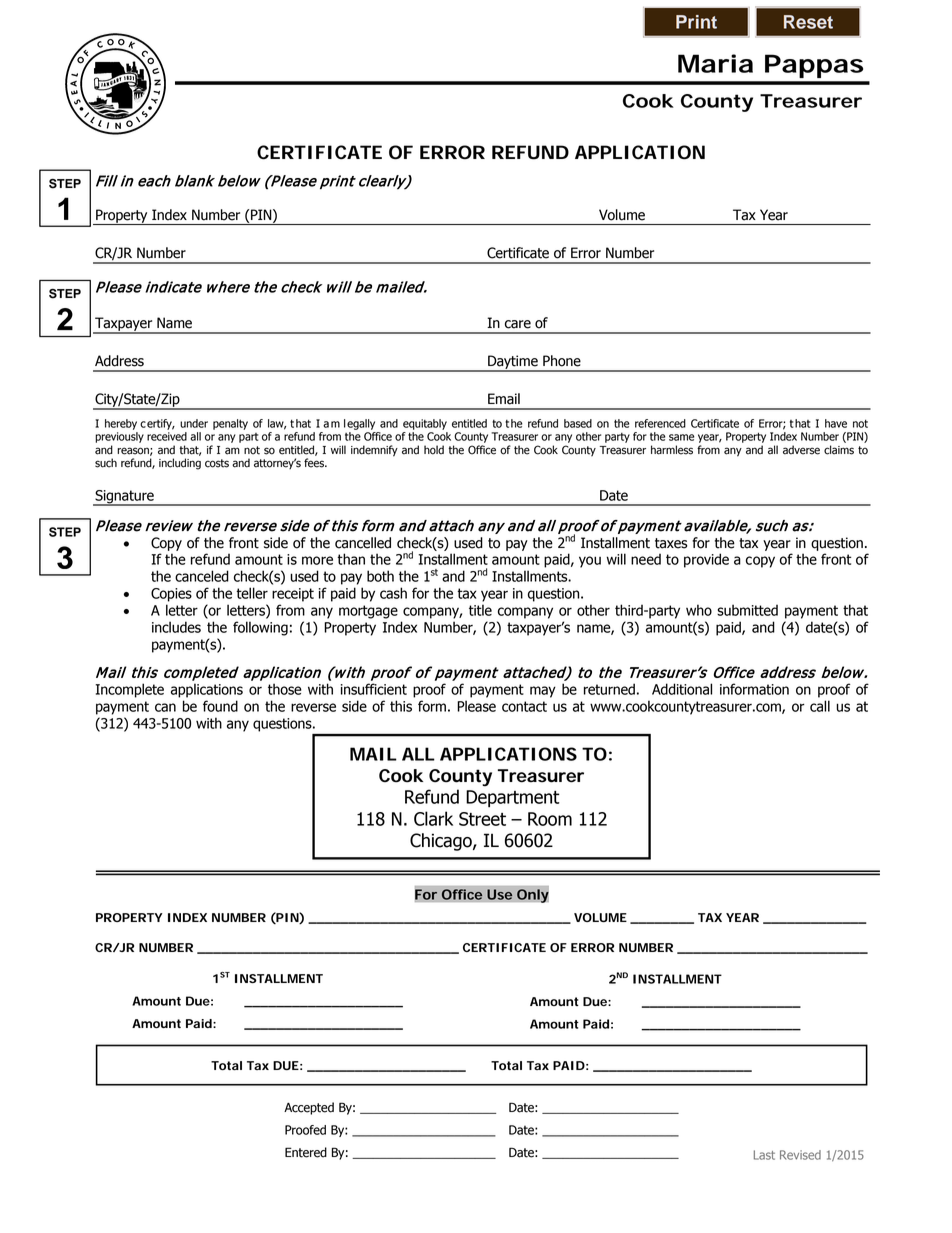 The image size is (952, 1233). What do you see at coordinates (194, 423) in the screenshot?
I see `under` at bounding box center [194, 423].
